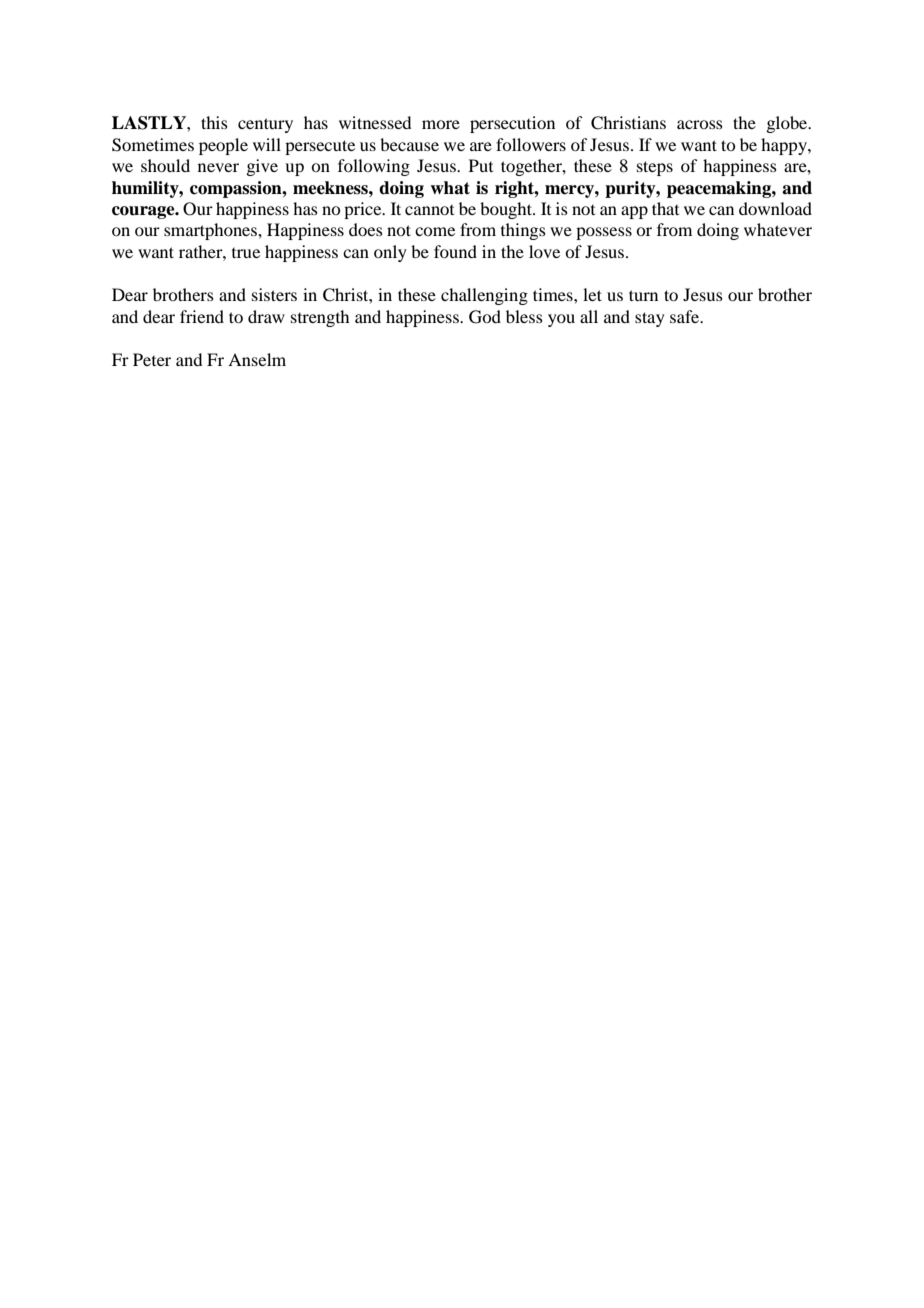 This screenshot has height=1308, width=924. What do you see at coordinates (441, 124) in the screenshot?
I see `more` at bounding box center [441, 124].
